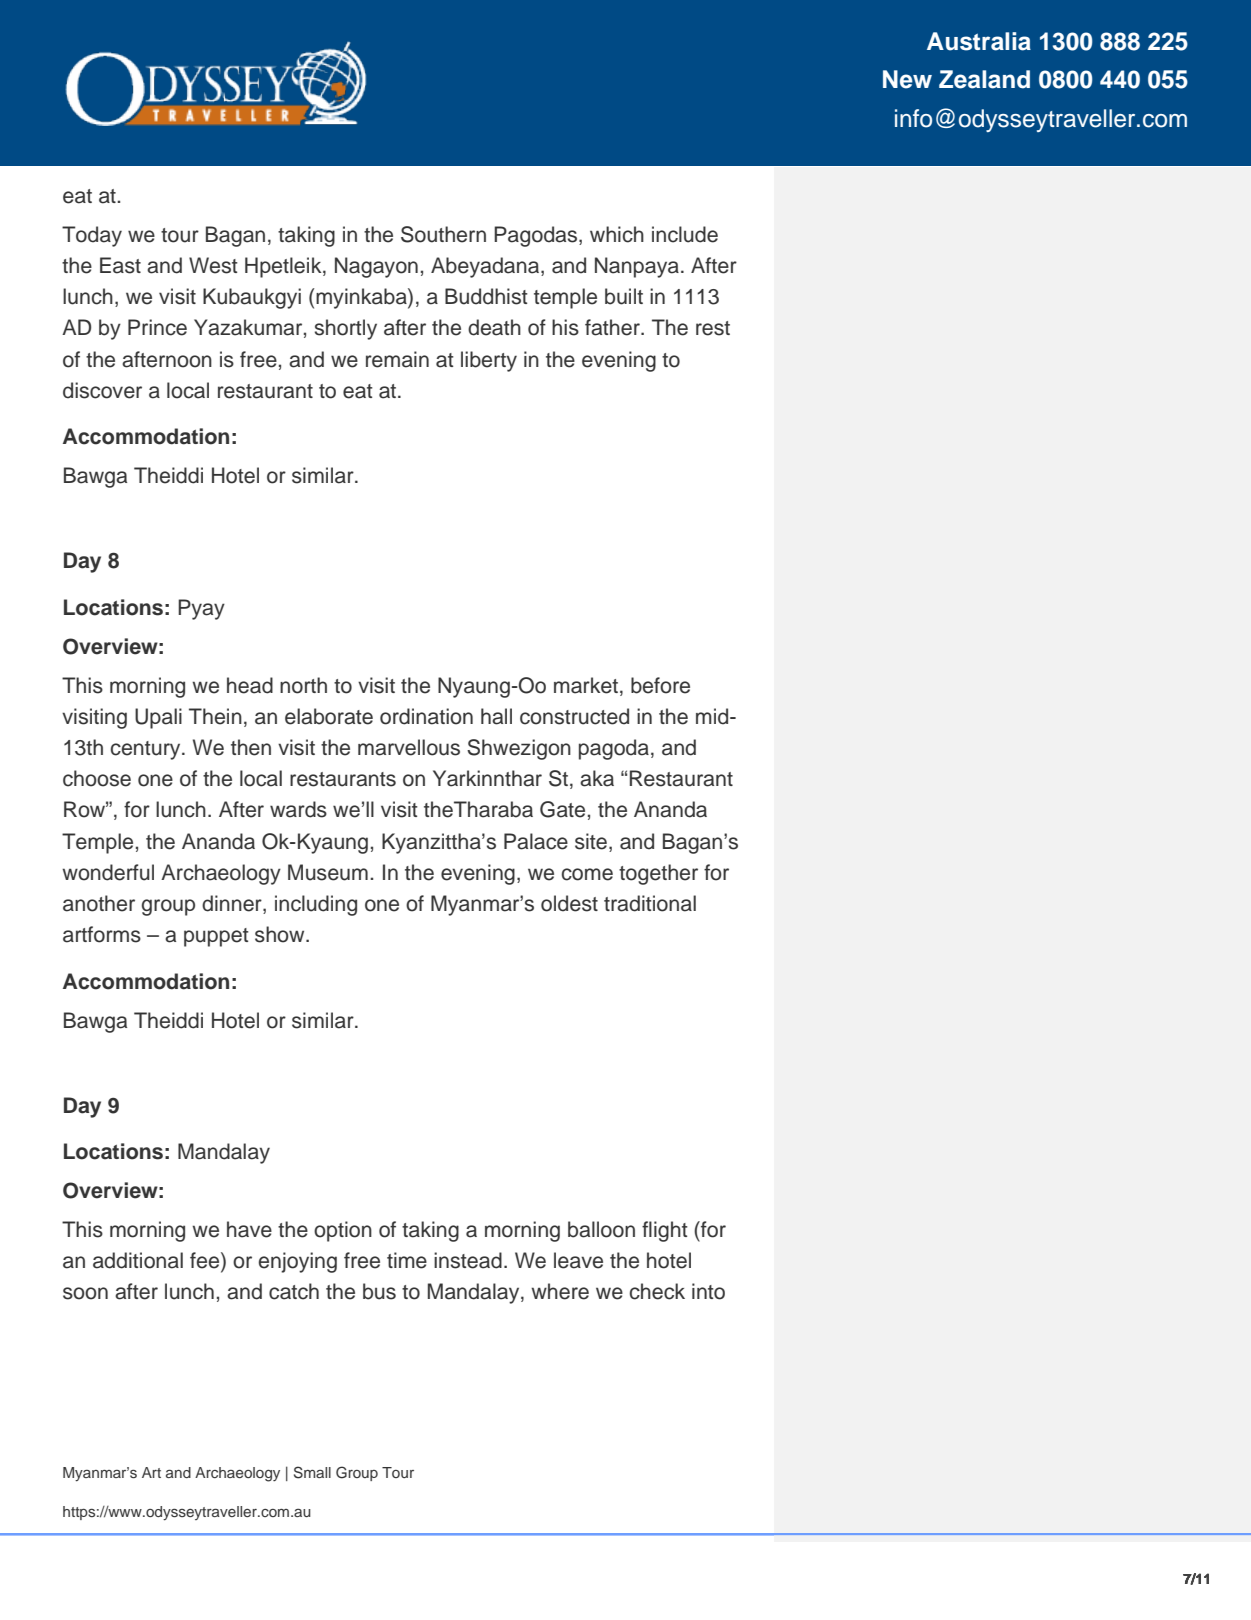 The width and height of the screenshot is (1251, 1620). I want to click on puppet, so click(216, 937).
